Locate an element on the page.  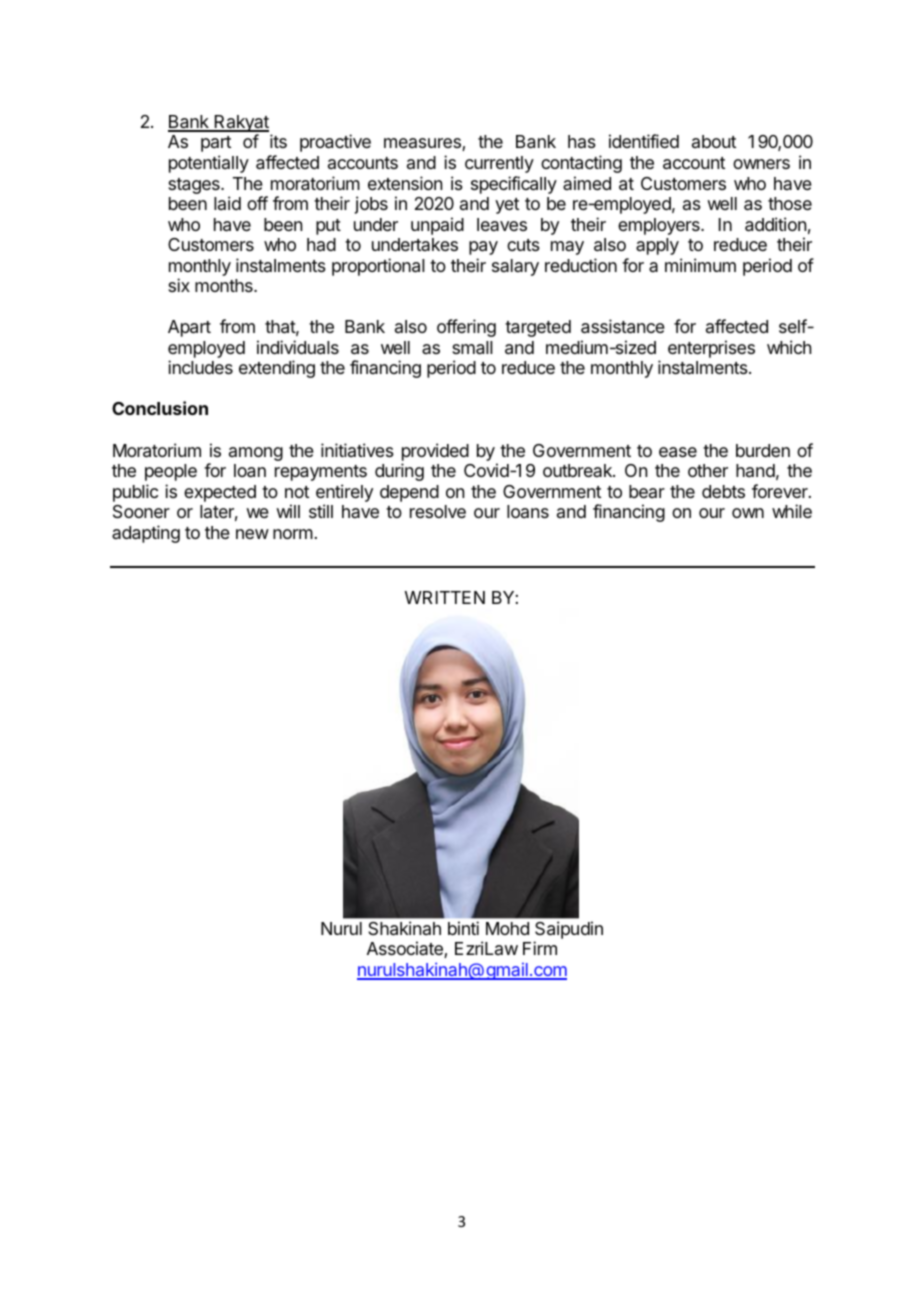
small is located at coordinates (472, 348).
